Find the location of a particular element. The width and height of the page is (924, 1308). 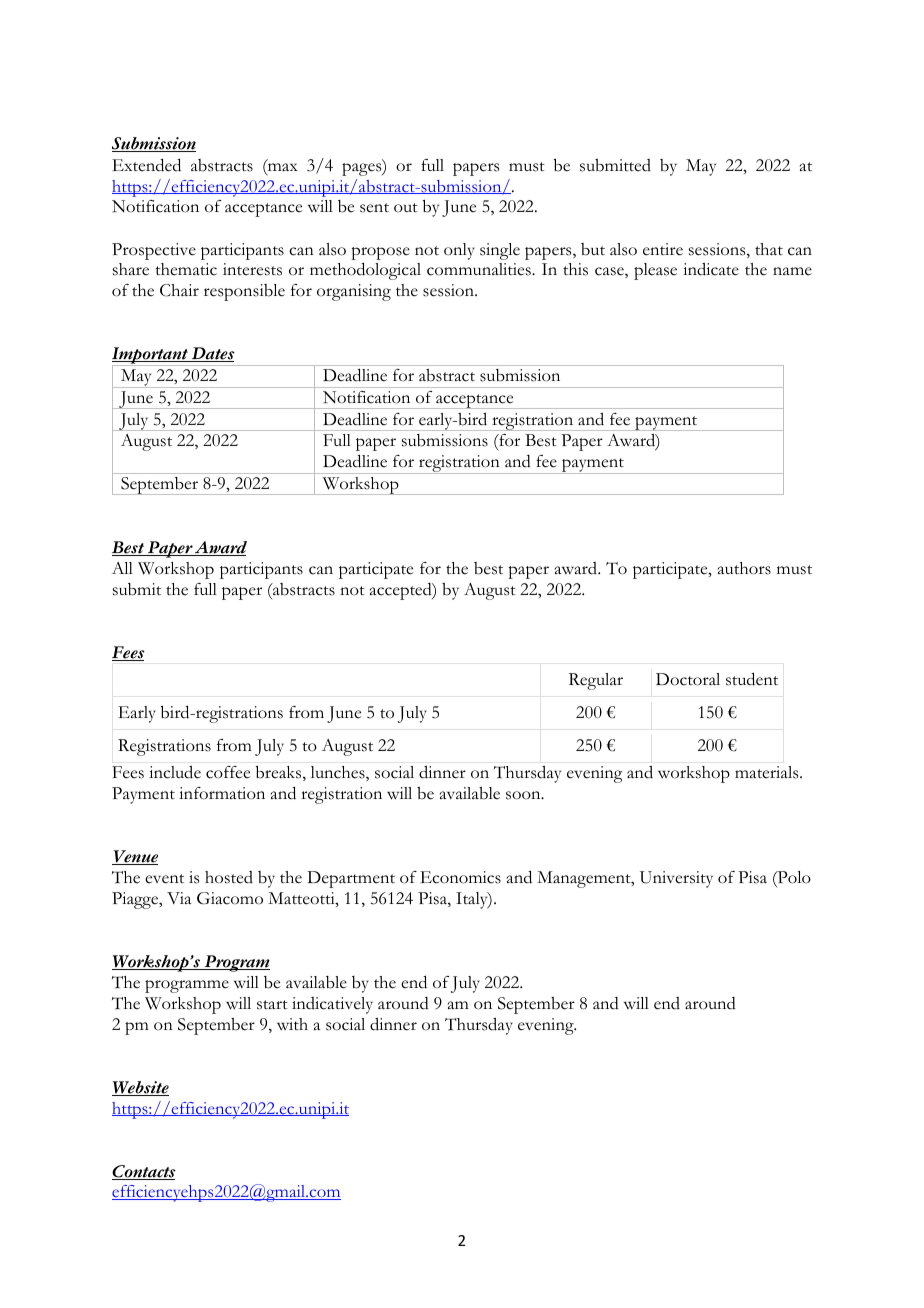

authors is located at coordinates (744, 568).
